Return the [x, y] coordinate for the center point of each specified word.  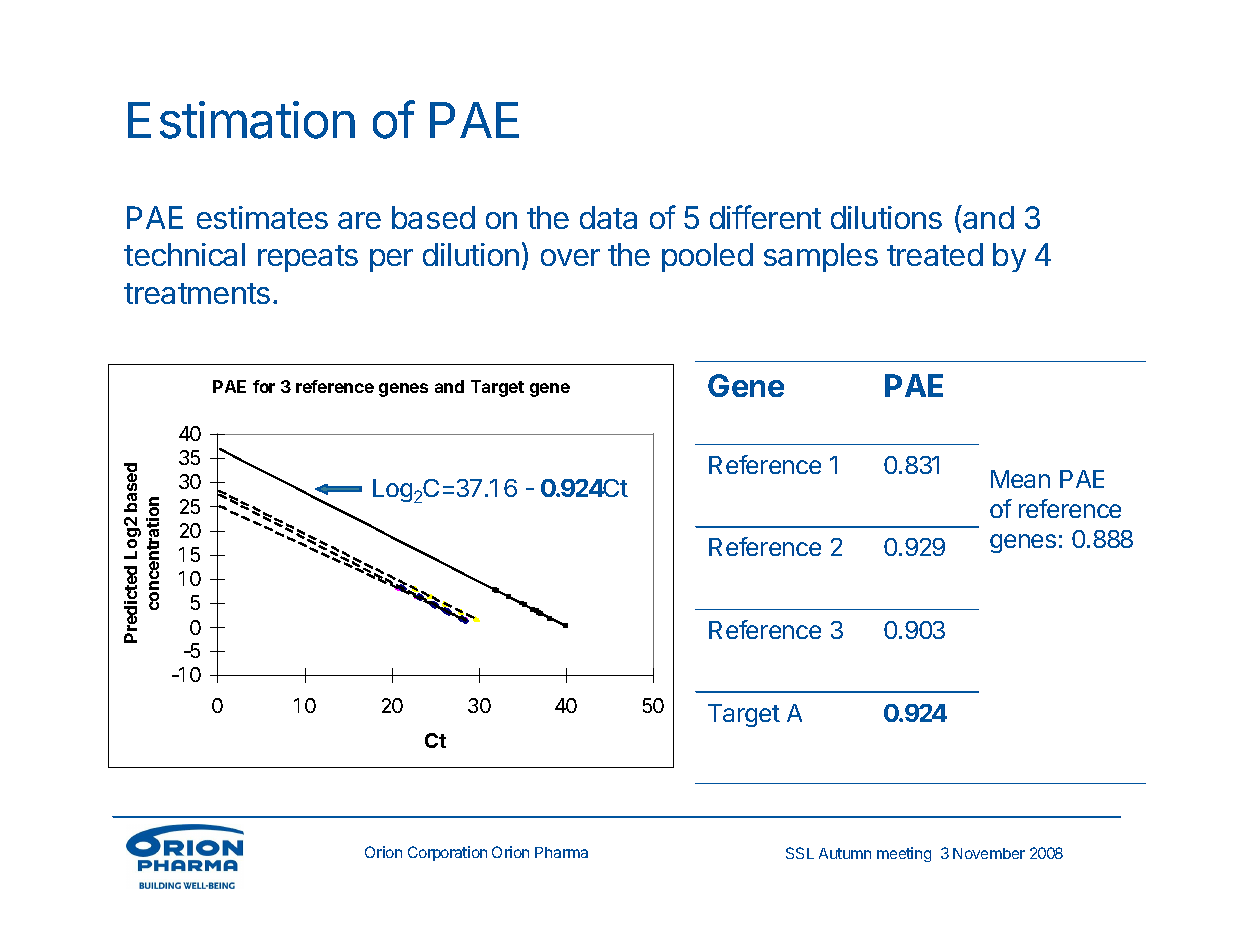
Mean [1020, 479]
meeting [904, 854]
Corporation [447, 853]
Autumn [845, 853]
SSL [800, 853]
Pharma [561, 852]
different [765, 217]
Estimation [241, 120]
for [264, 386]
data [608, 217]
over [570, 257]
